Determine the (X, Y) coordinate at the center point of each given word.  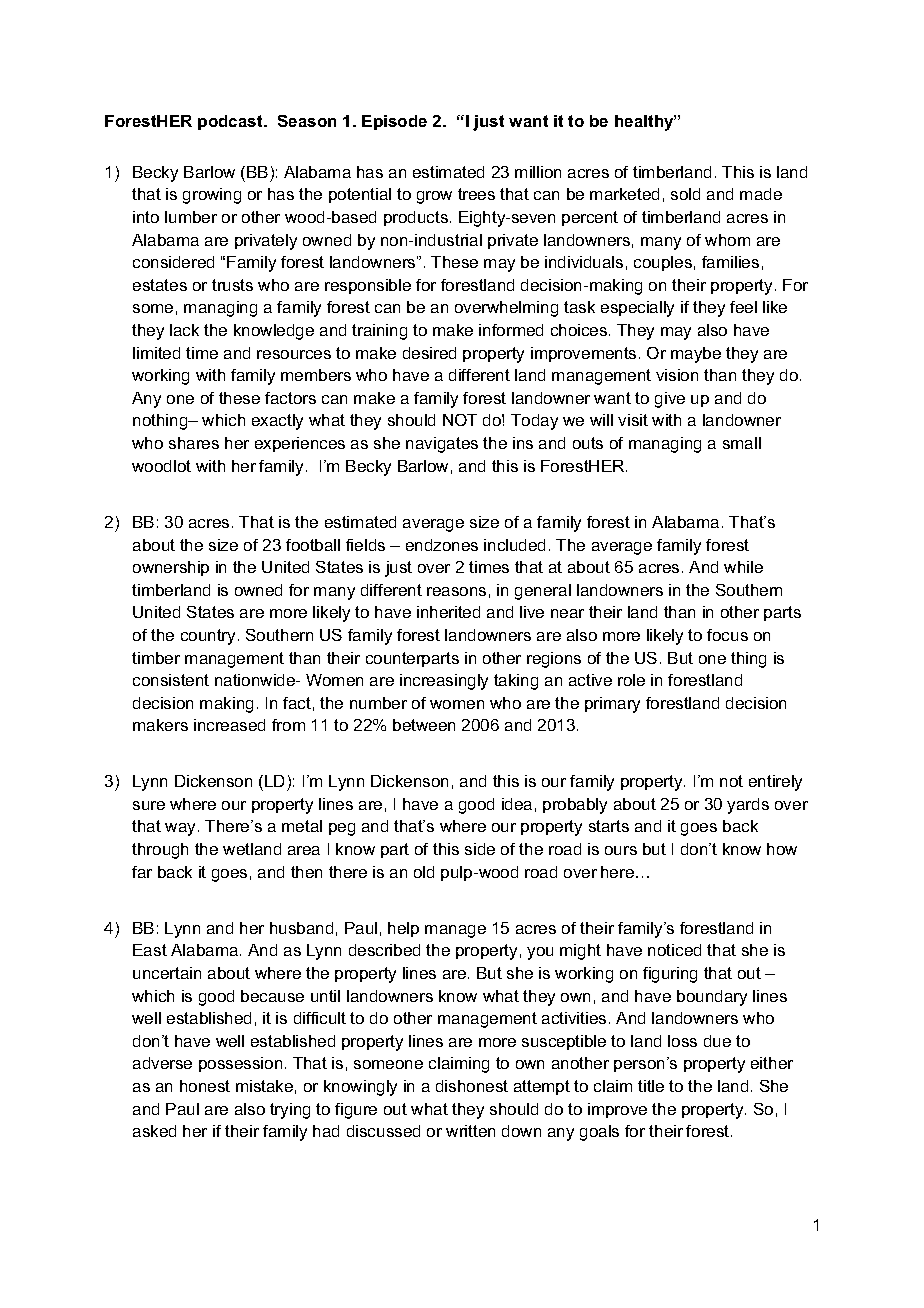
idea (517, 804)
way (182, 829)
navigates (442, 445)
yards (748, 806)
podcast (231, 122)
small (742, 443)
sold (685, 194)
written (470, 1131)
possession (240, 1064)
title (651, 1086)
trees (476, 194)
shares (194, 443)
